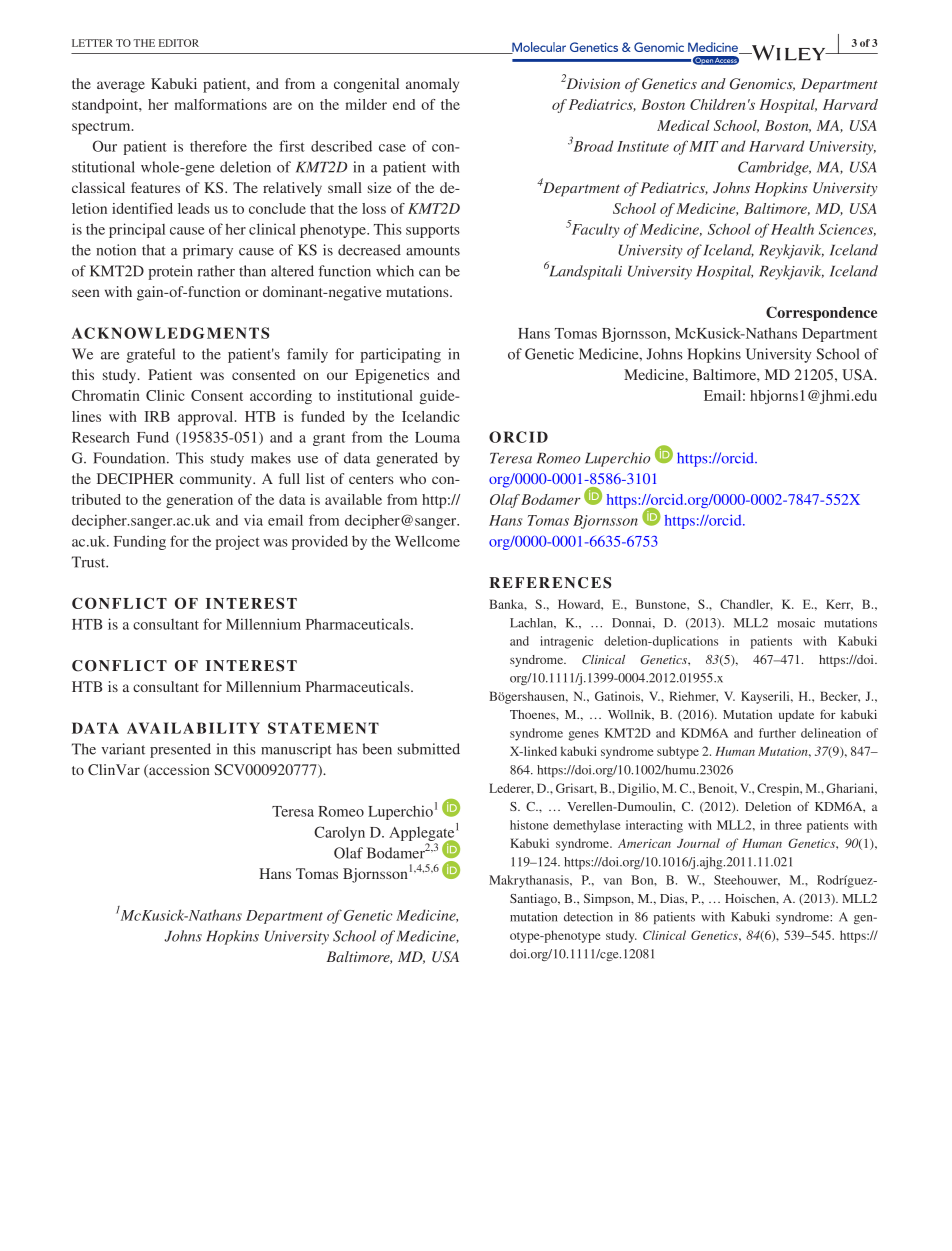 The image size is (952, 1251). Describe the element at coordinates (746, 605) in the document. I see `Chandler` at that location.
